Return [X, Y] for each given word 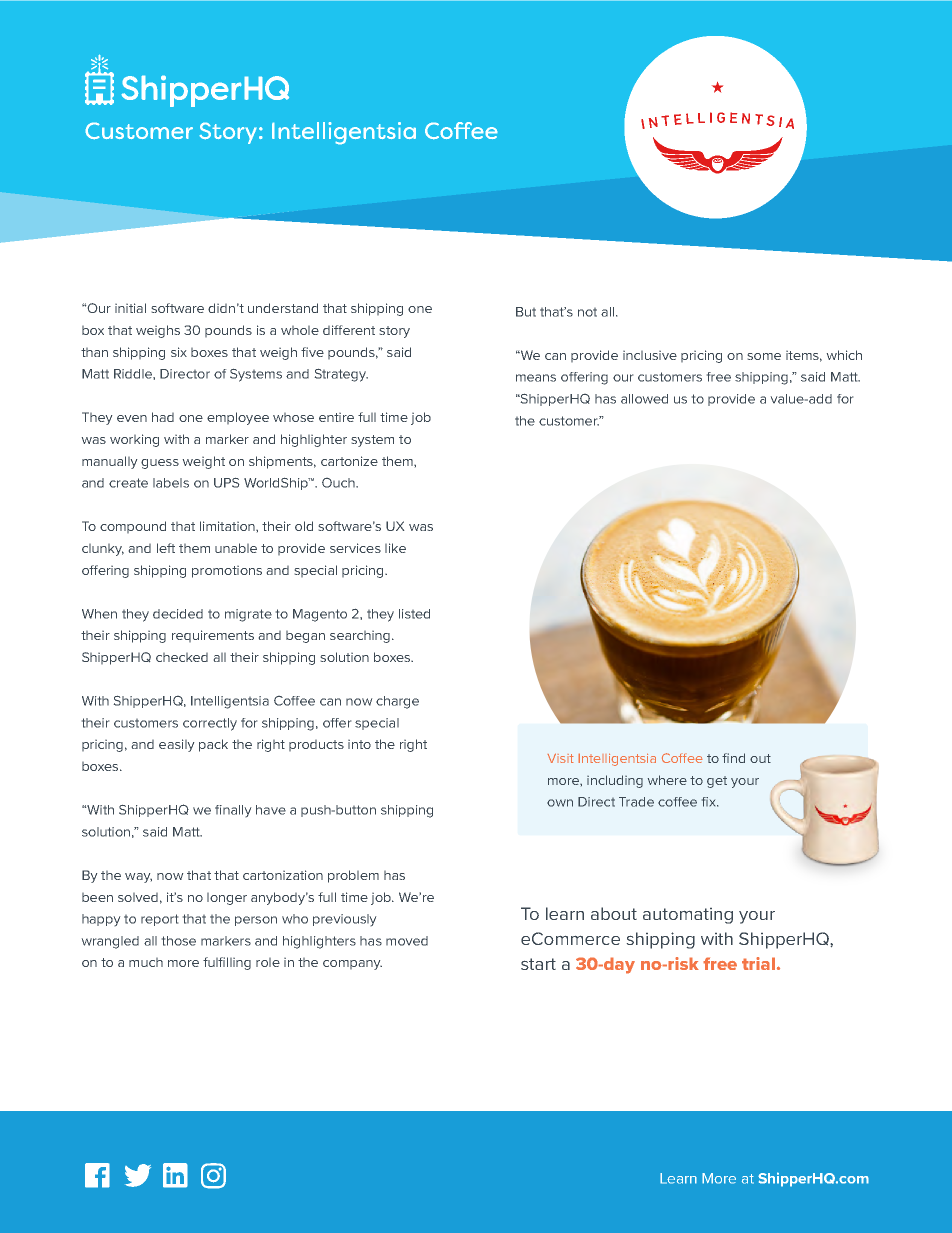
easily [176, 745]
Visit [560, 758]
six [179, 352]
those [179, 941]
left [166, 548]
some [764, 356]
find [733, 758]
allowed [644, 399]
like [395, 548]
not [587, 312]
